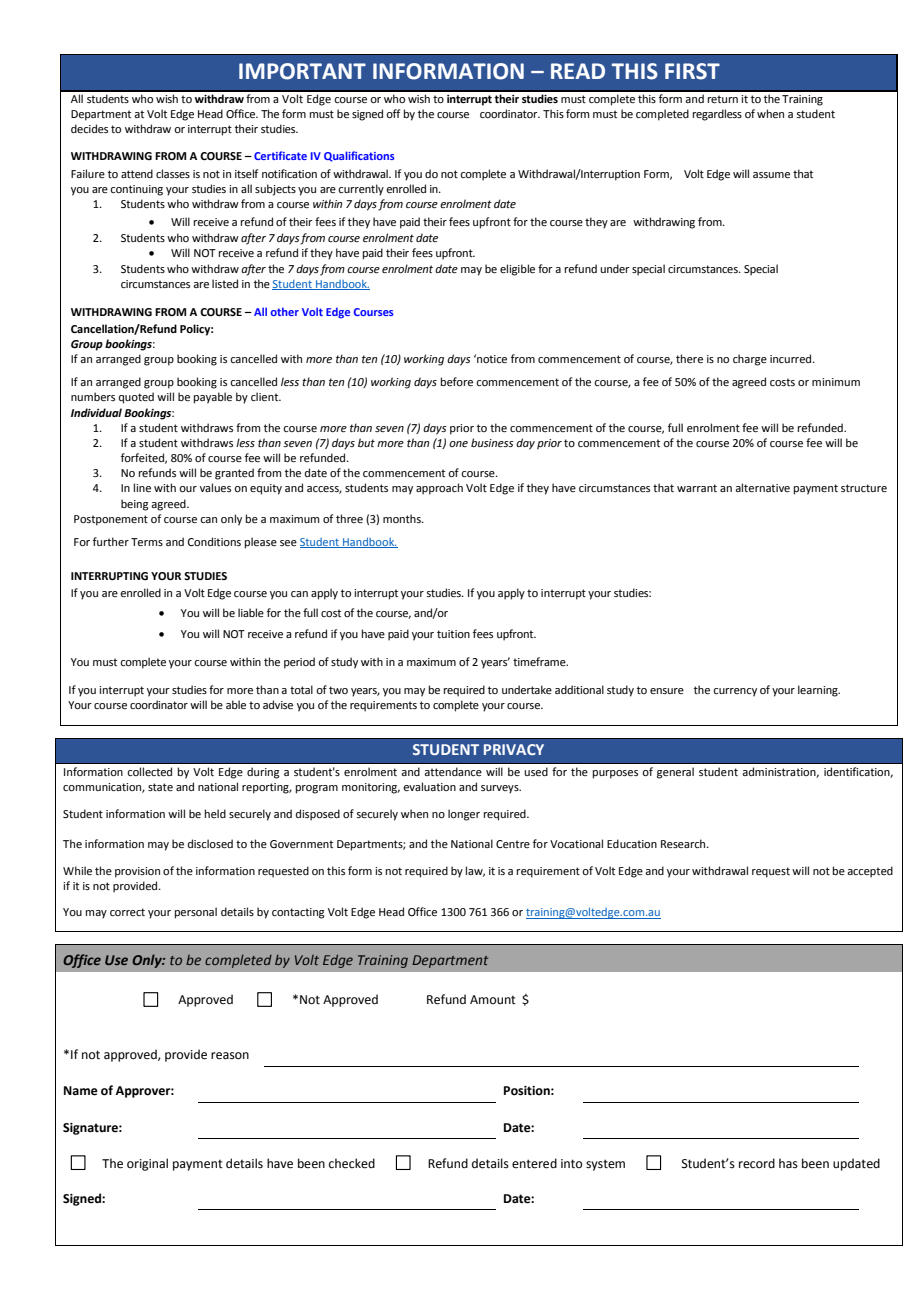 This screenshot has height=1308, width=924. I want to click on currency, so click(735, 692).
